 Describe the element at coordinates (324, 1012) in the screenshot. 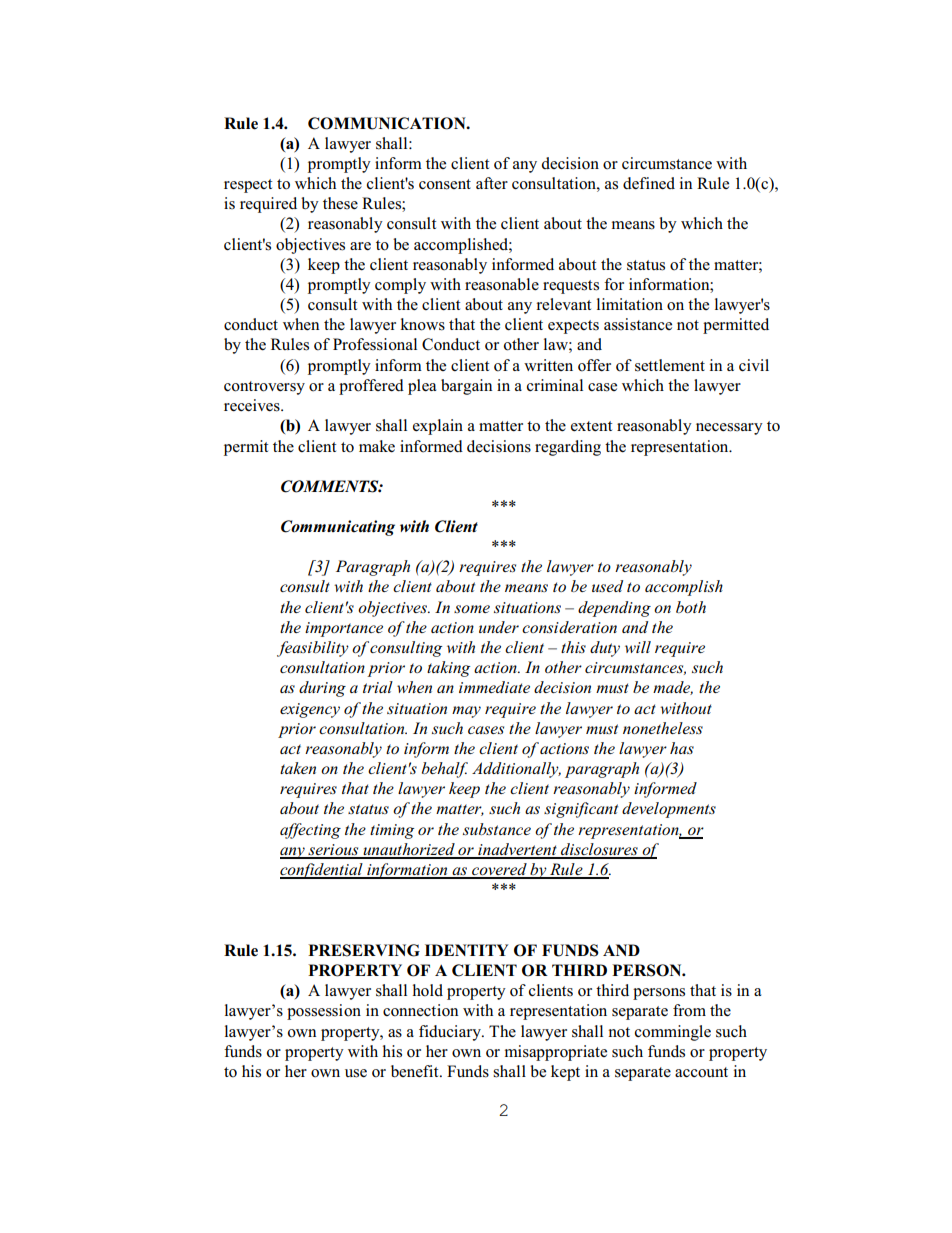

I see `possession` at that location.
